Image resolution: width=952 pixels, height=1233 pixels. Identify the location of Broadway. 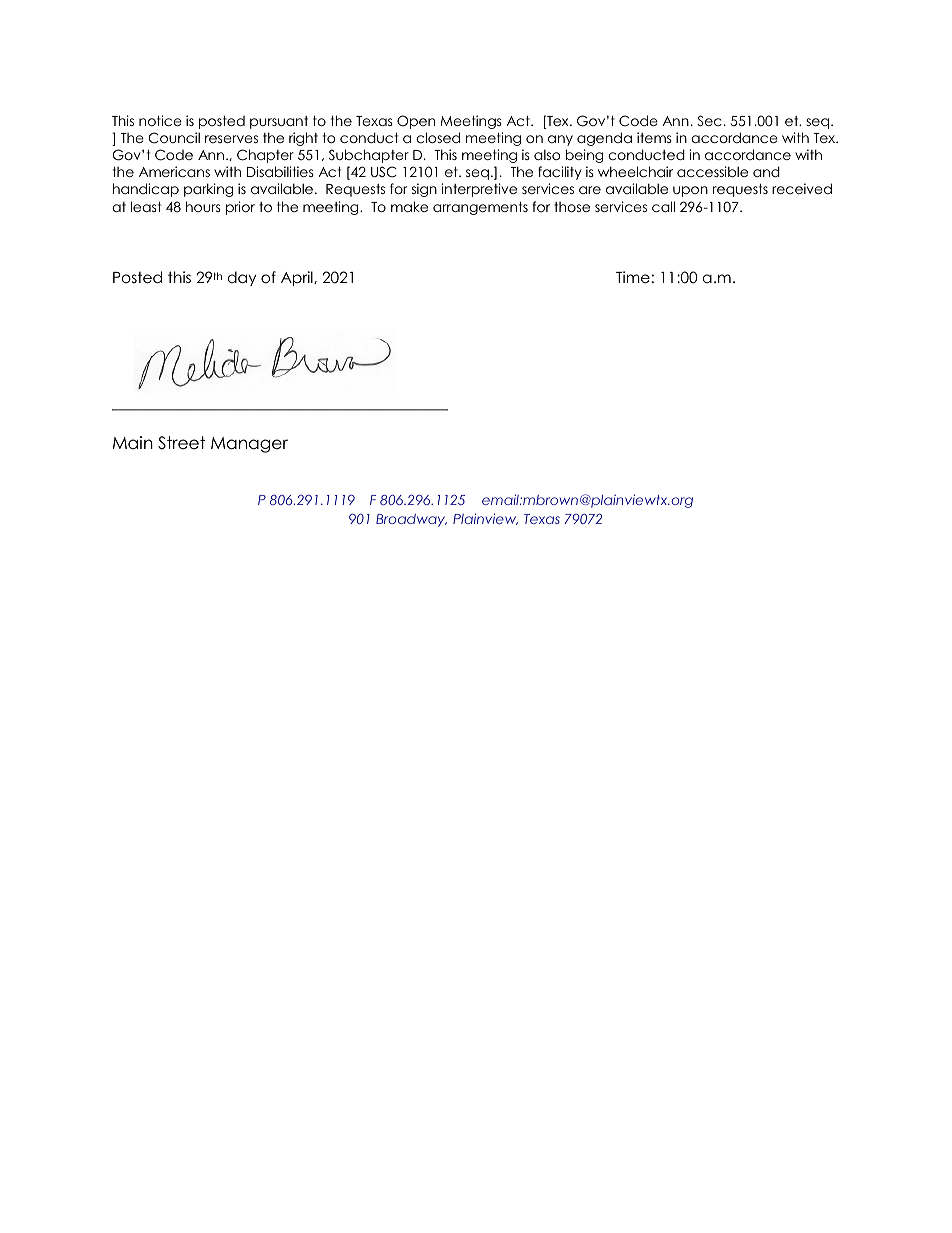
(411, 520).
